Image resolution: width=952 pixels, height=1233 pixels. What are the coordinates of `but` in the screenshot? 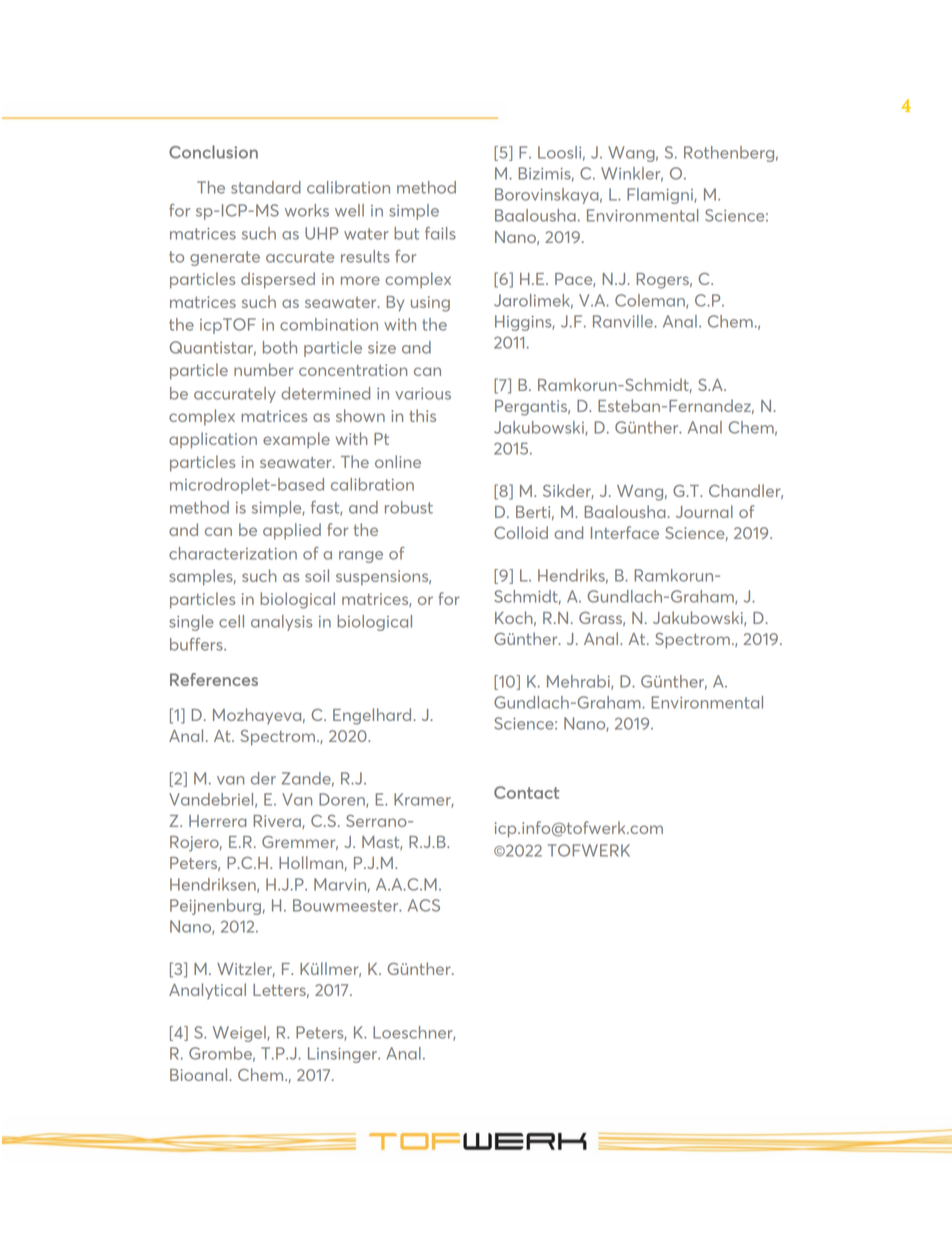 It's located at (406, 233).
